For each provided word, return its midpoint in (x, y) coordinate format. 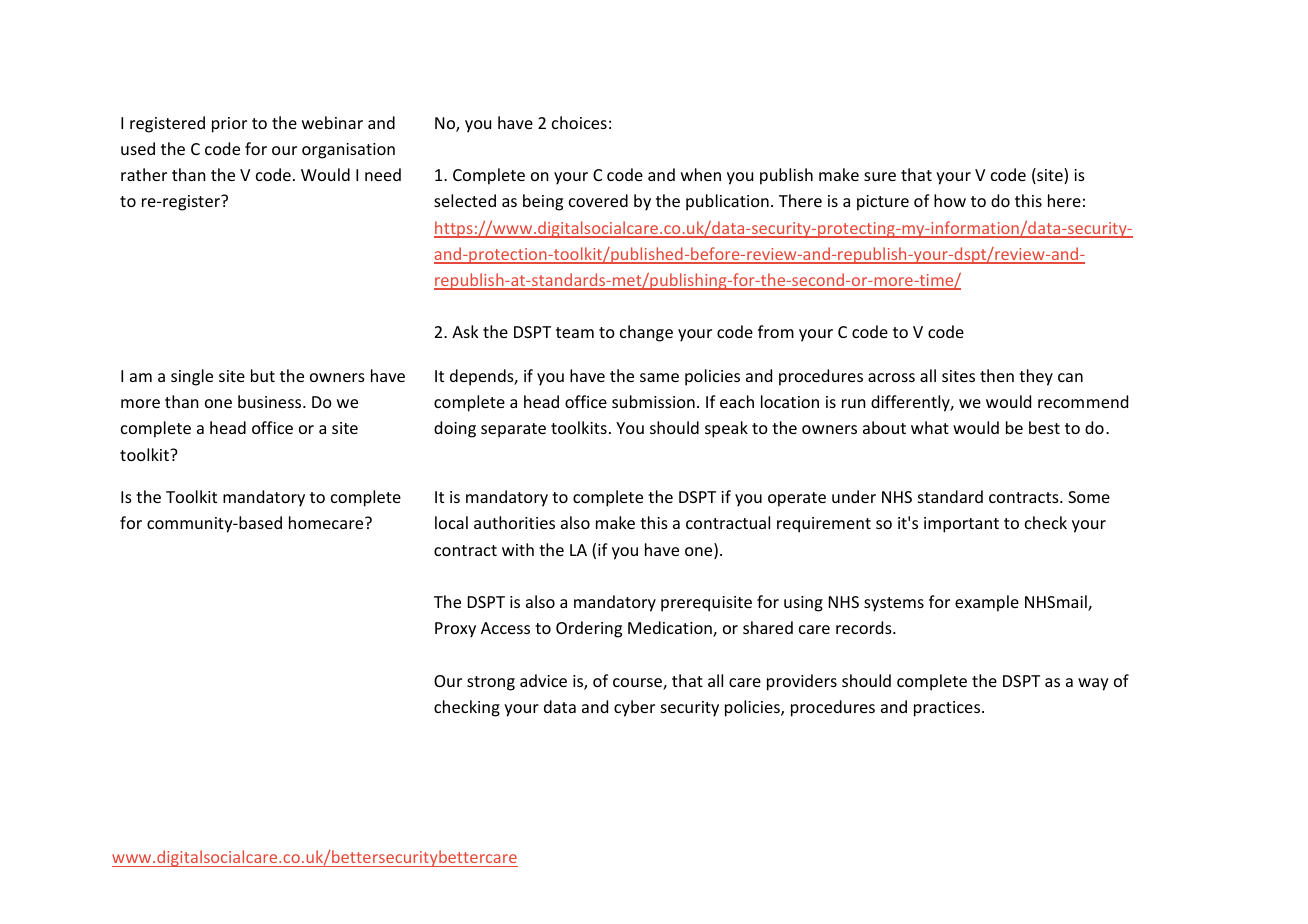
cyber (634, 708)
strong (491, 683)
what (930, 427)
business (271, 401)
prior (229, 125)
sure (880, 176)
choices (579, 122)
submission (653, 401)
